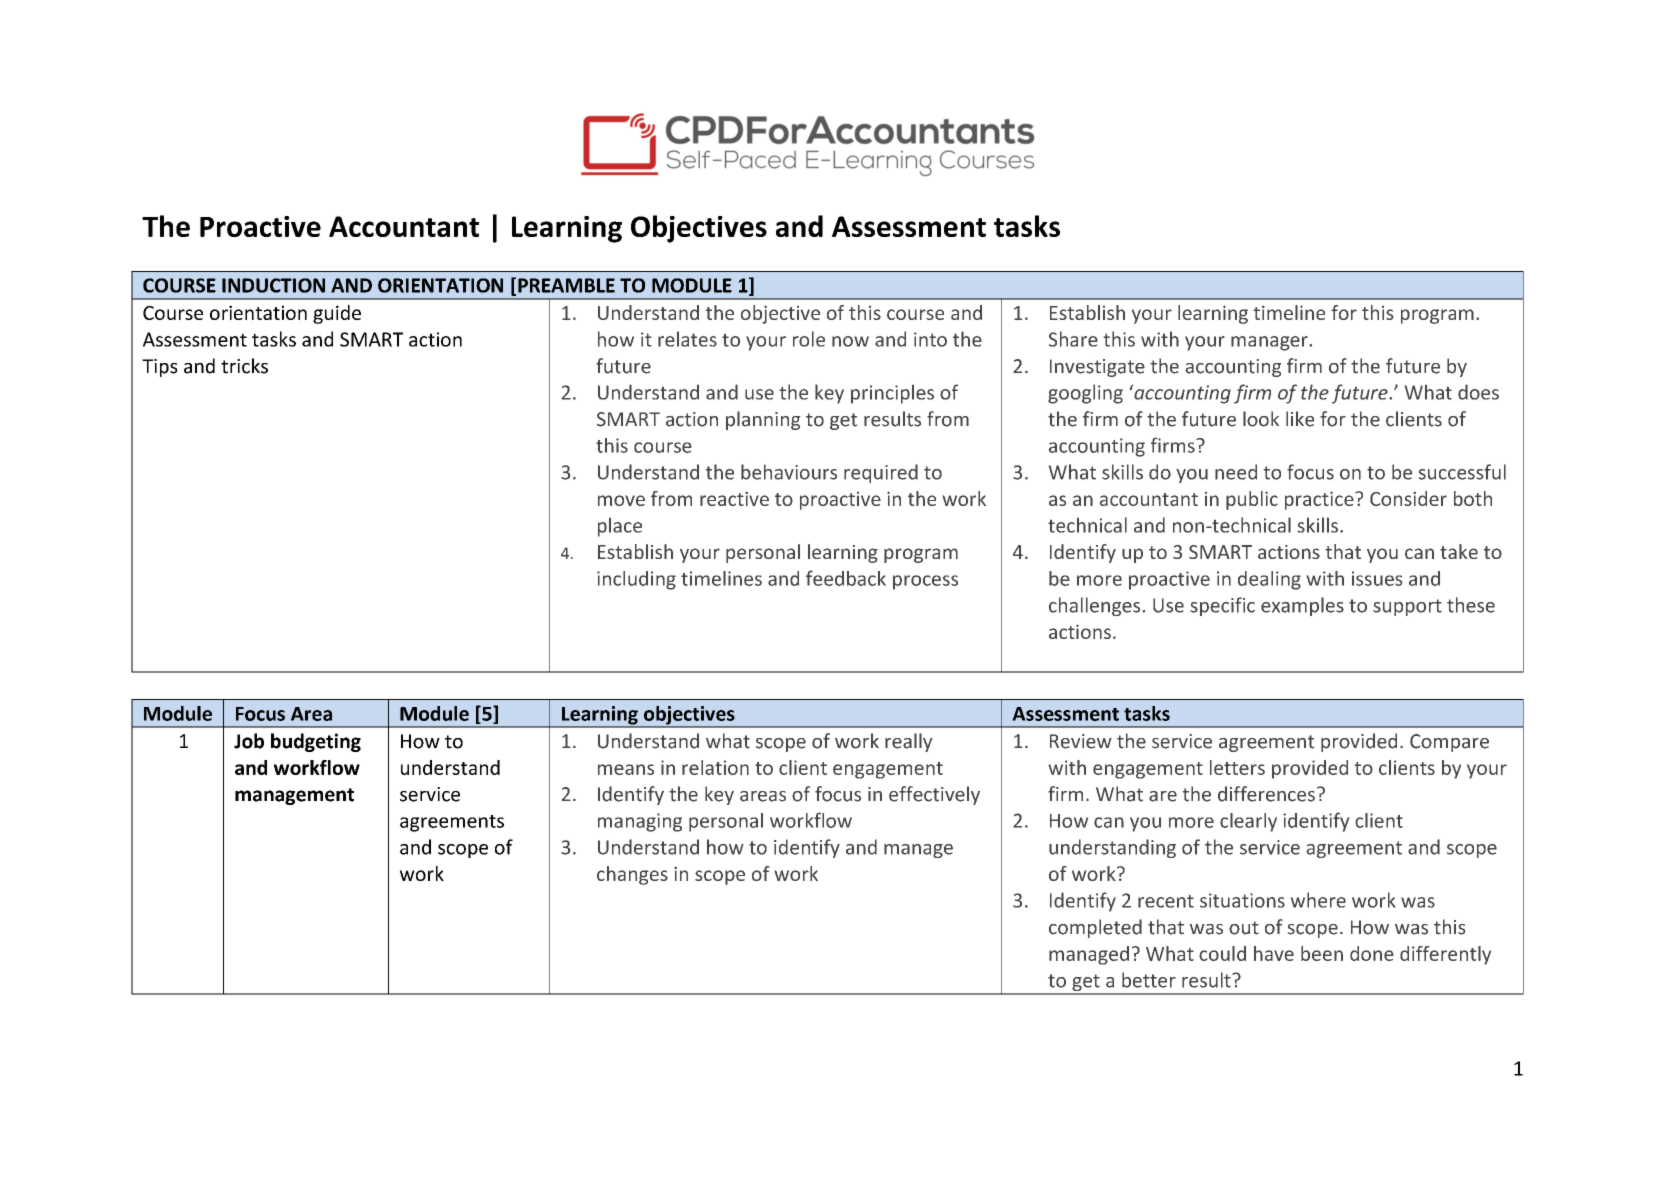  What do you see at coordinates (1073, 339) in the document?
I see `Share` at bounding box center [1073, 339].
